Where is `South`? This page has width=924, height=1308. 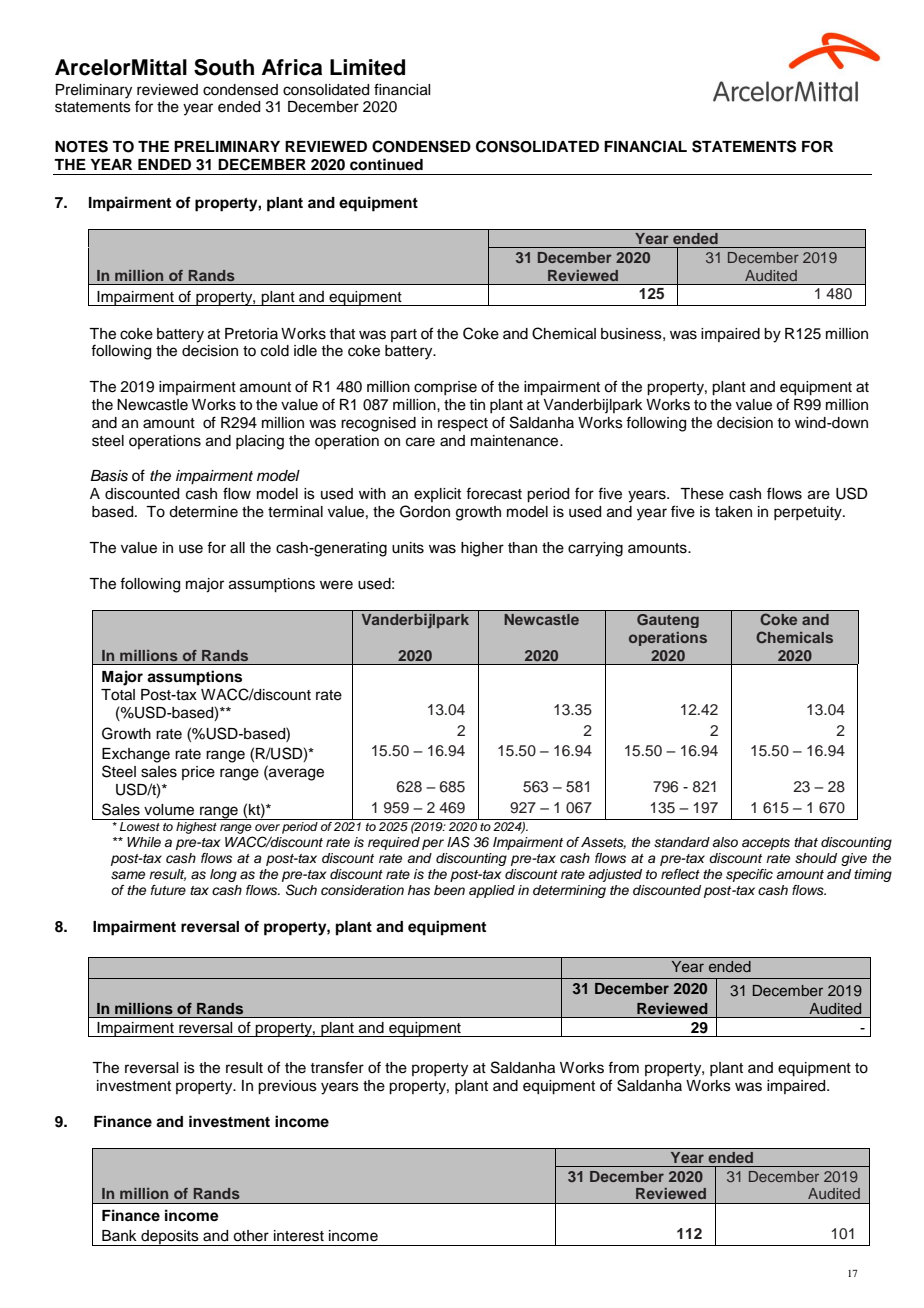
South is located at coordinates (224, 67).
